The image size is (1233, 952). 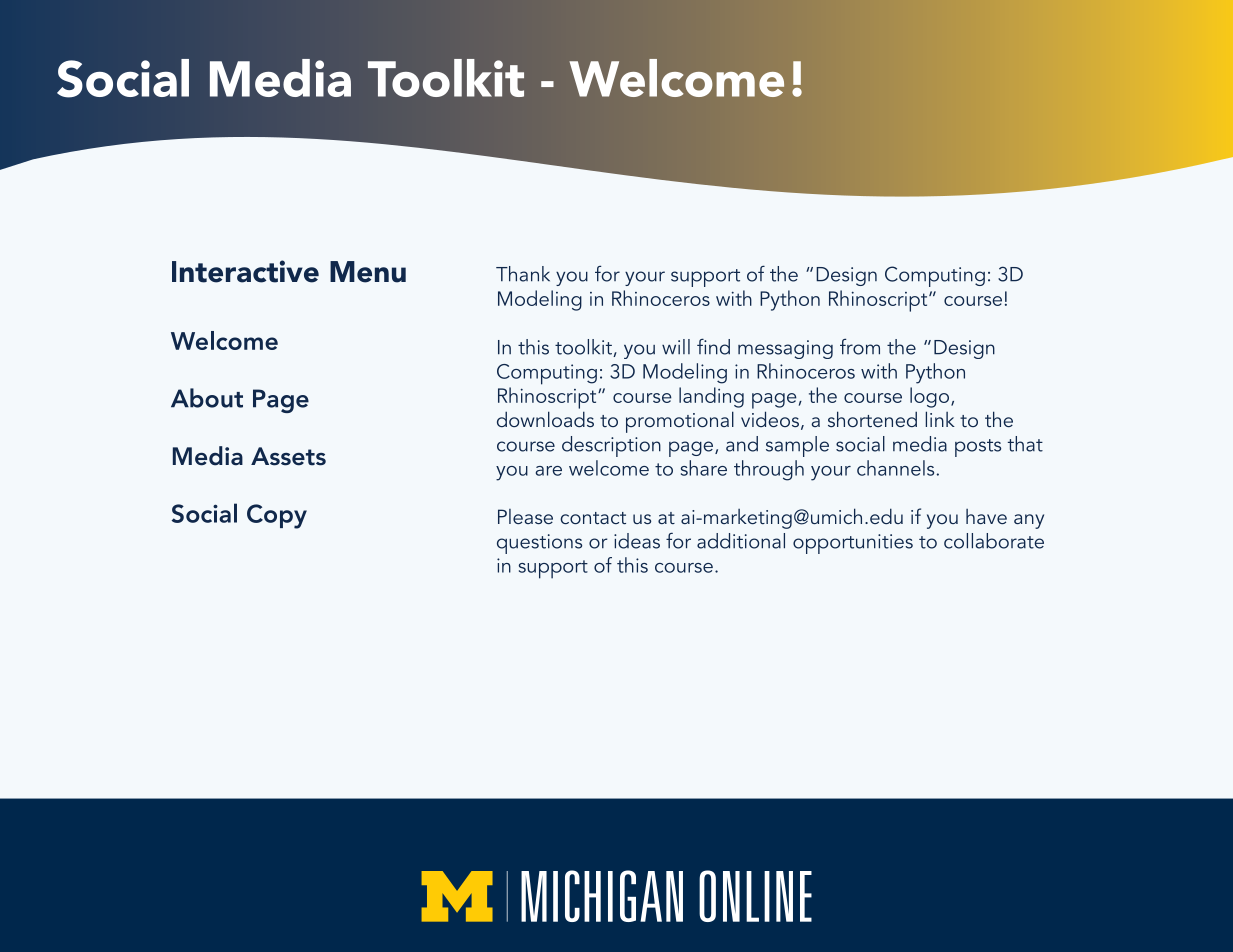 What do you see at coordinates (637, 541) in the document?
I see `ideas` at bounding box center [637, 541].
